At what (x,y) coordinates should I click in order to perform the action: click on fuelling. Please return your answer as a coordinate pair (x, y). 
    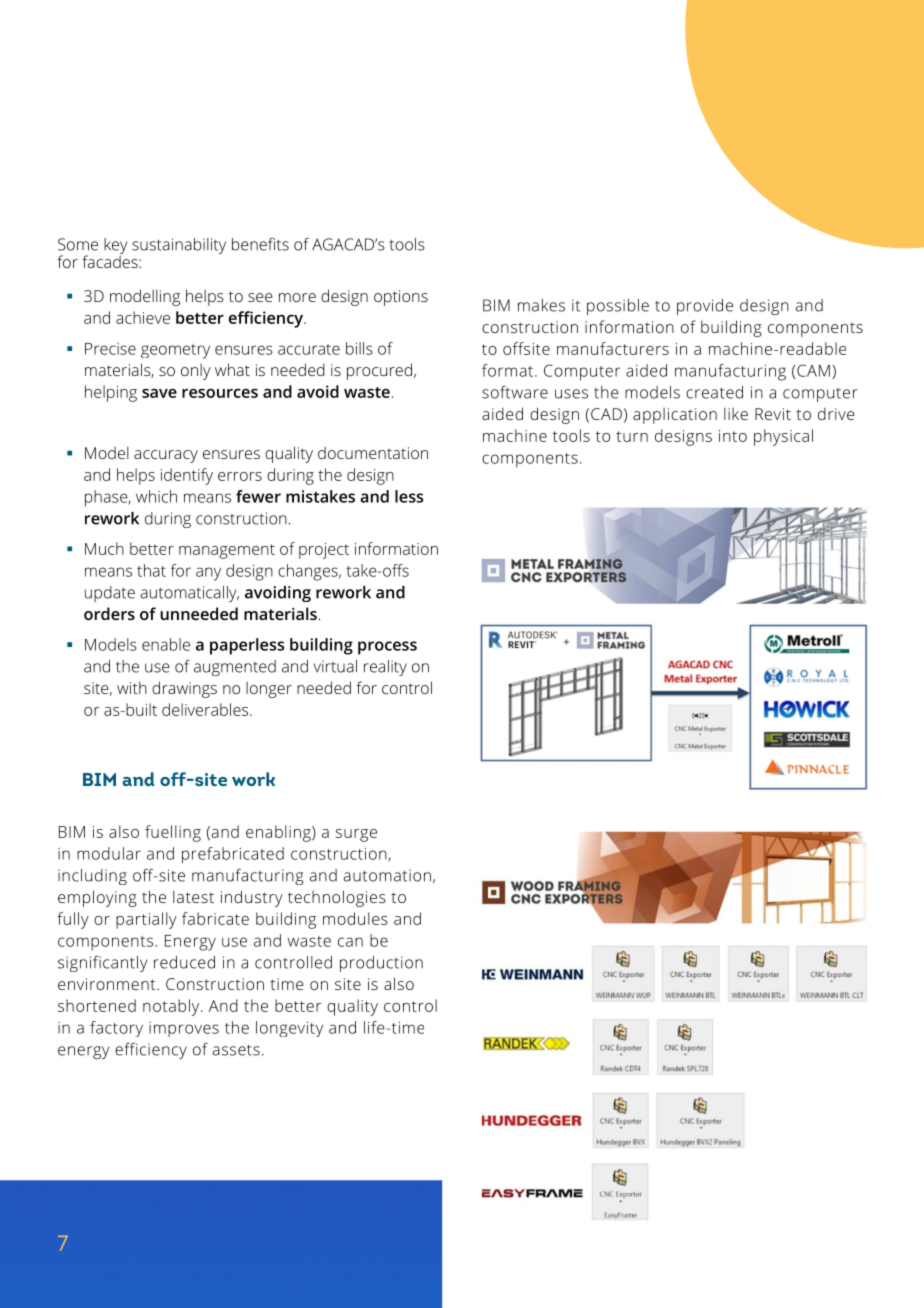
    Looking at the image, I should click on (173, 833).
